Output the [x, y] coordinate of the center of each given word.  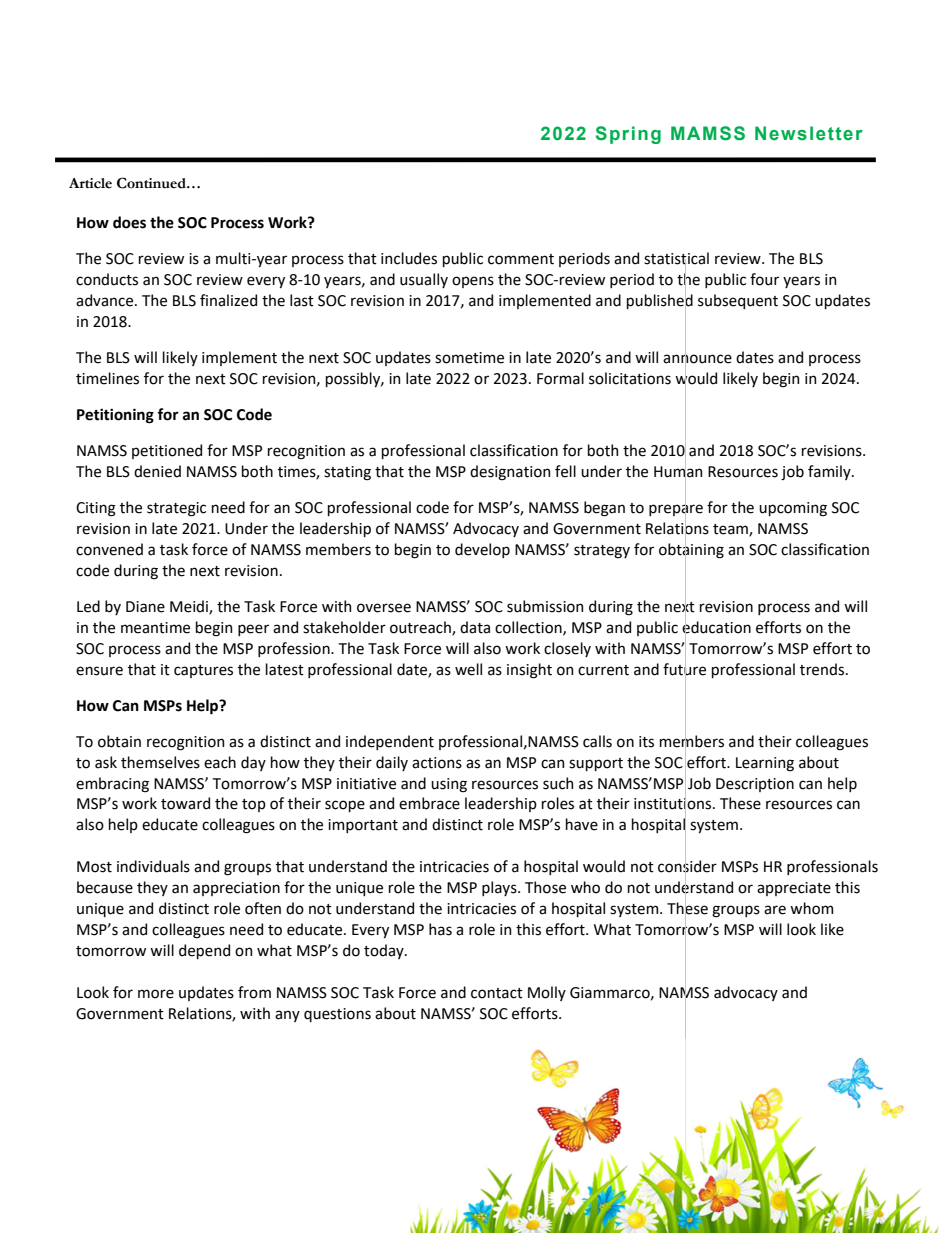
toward [185, 803]
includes [409, 258]
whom [811, 908]
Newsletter [809, 133]
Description [755, 785]
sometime [469, 358]
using [449, 785]
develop [482, 550]
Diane [145, 607]
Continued [152, 183]
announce [697, 358]
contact [497, 993]
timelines [107, 378]
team [731, 530]
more [156, 994]
